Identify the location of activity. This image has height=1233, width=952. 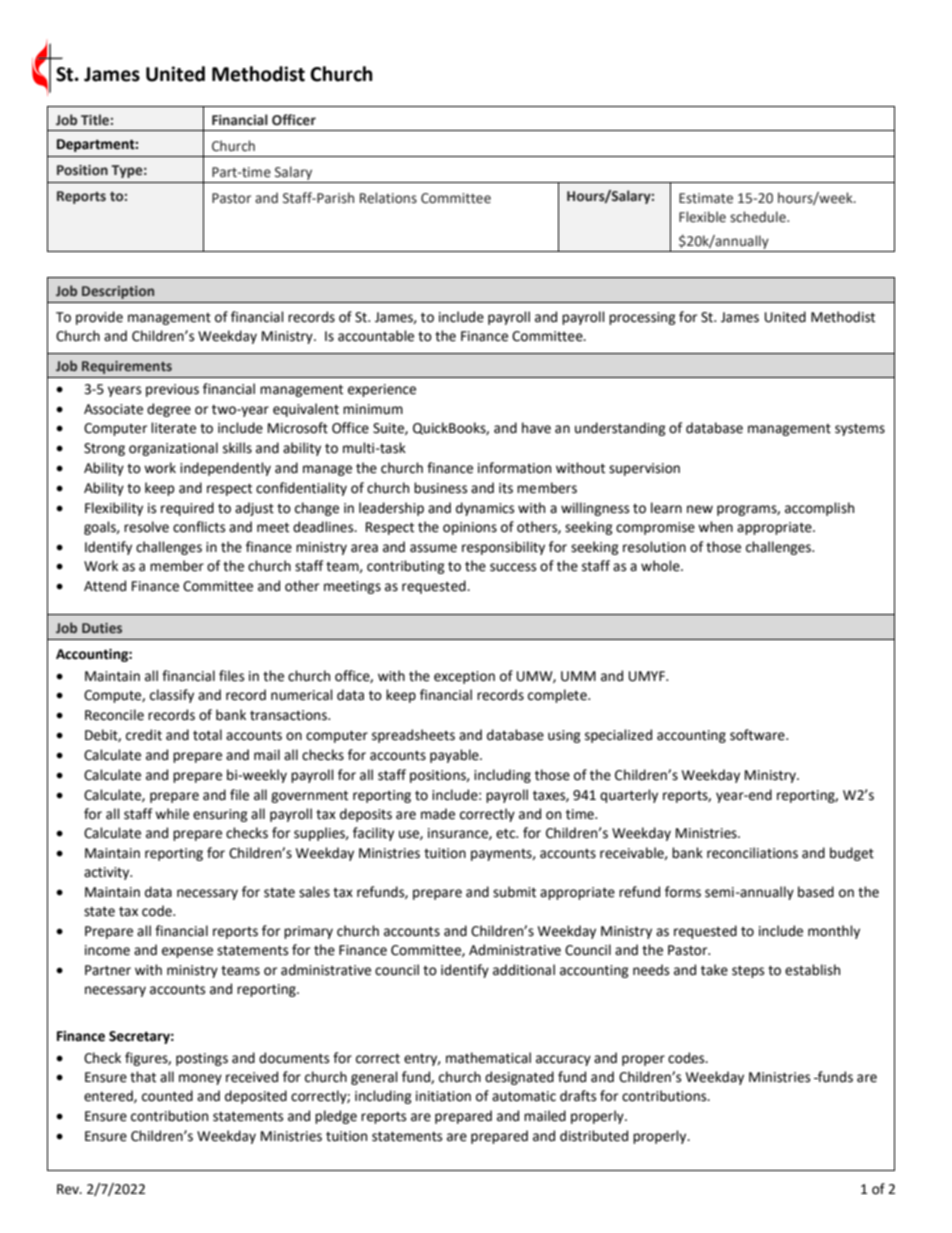
(108, 873).
